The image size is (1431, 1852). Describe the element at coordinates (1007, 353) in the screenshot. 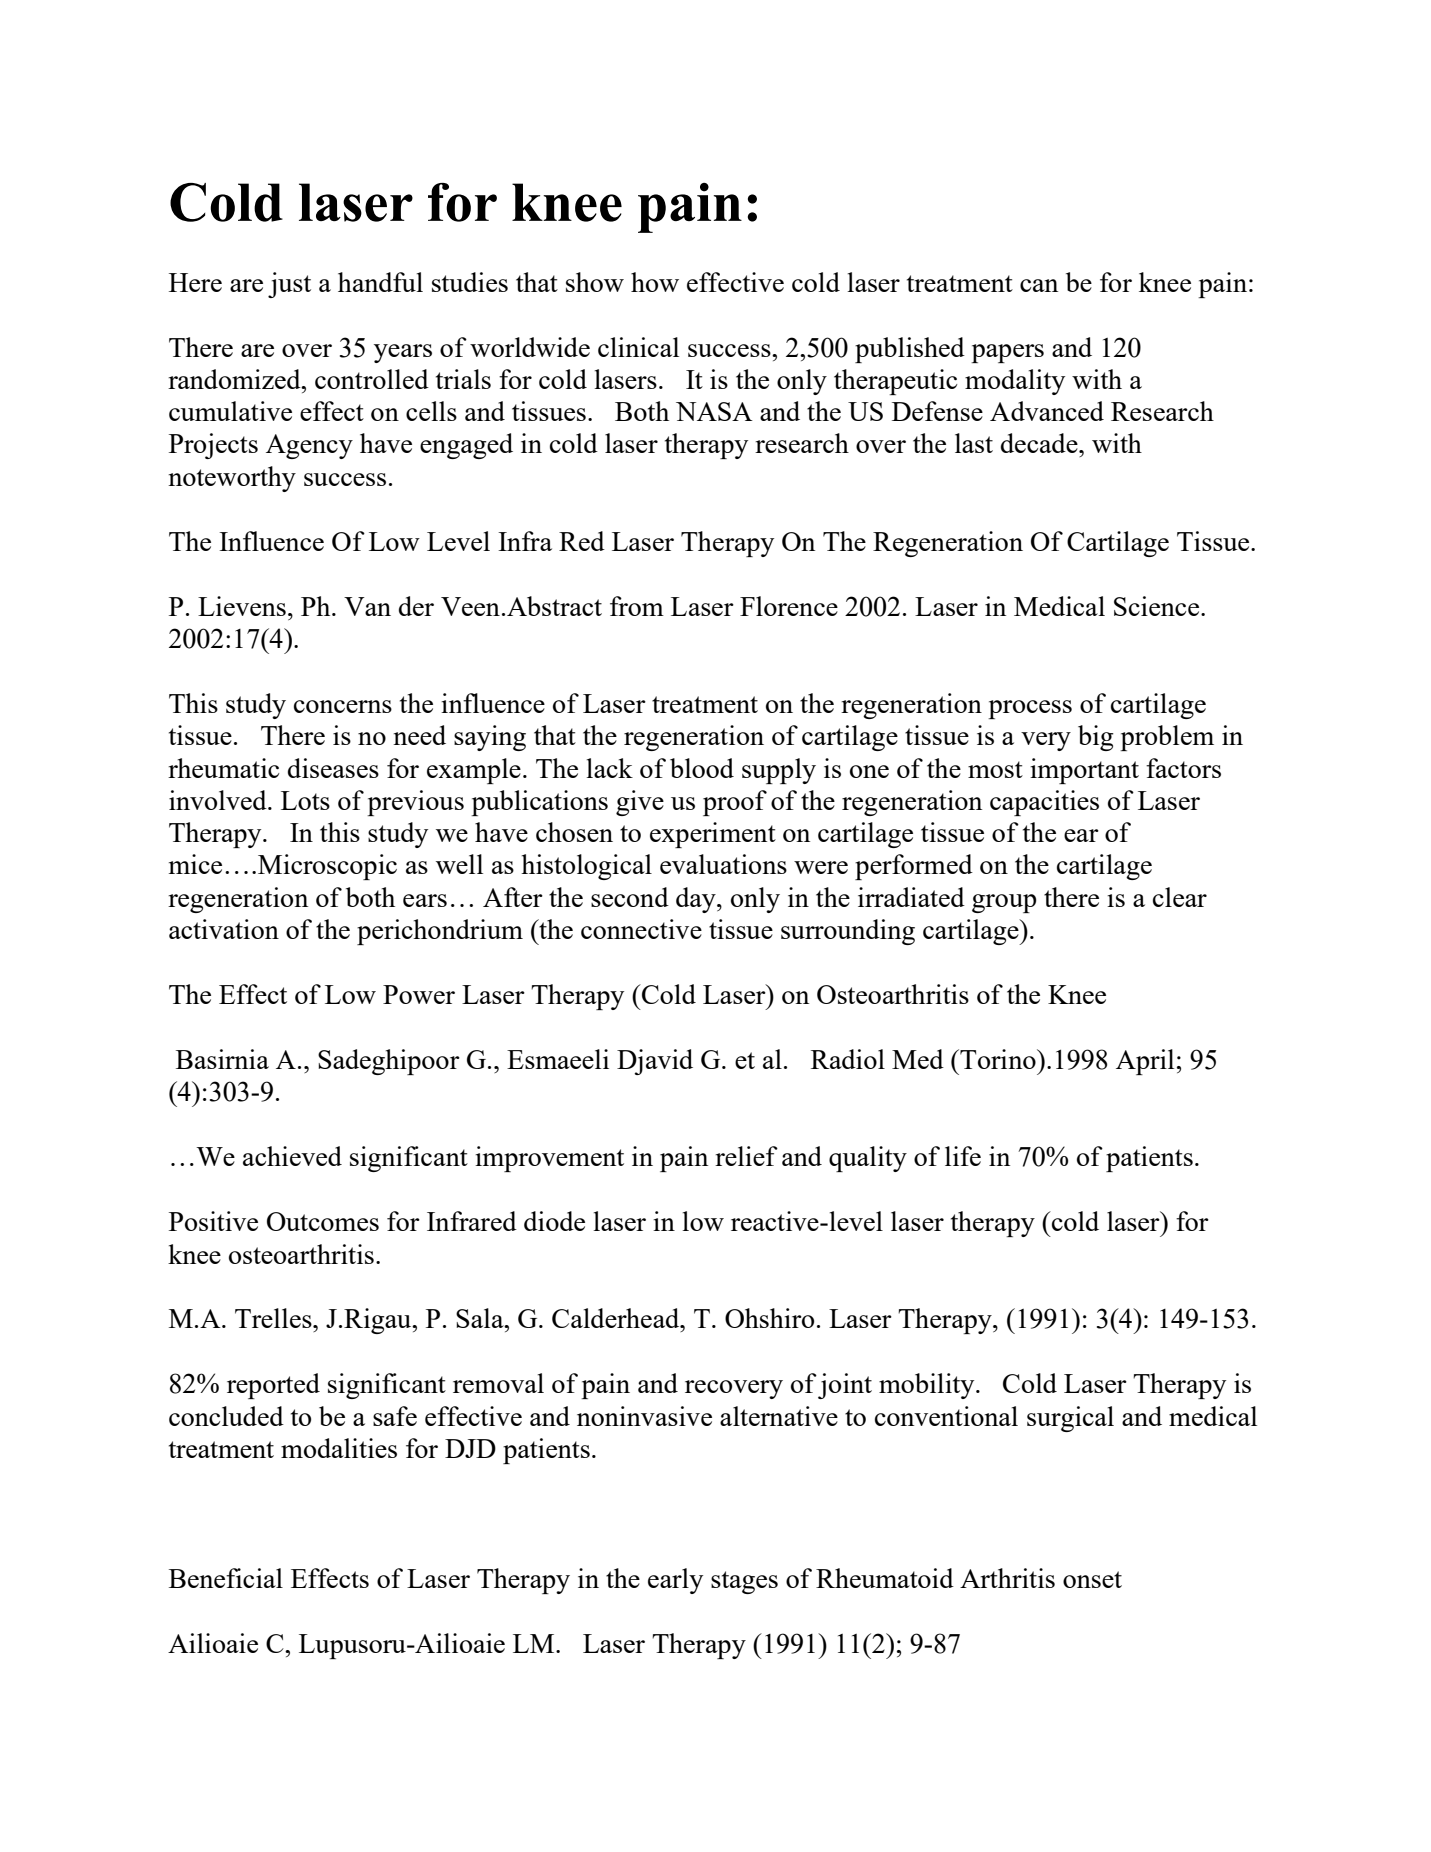

I see `papers` at that location.
